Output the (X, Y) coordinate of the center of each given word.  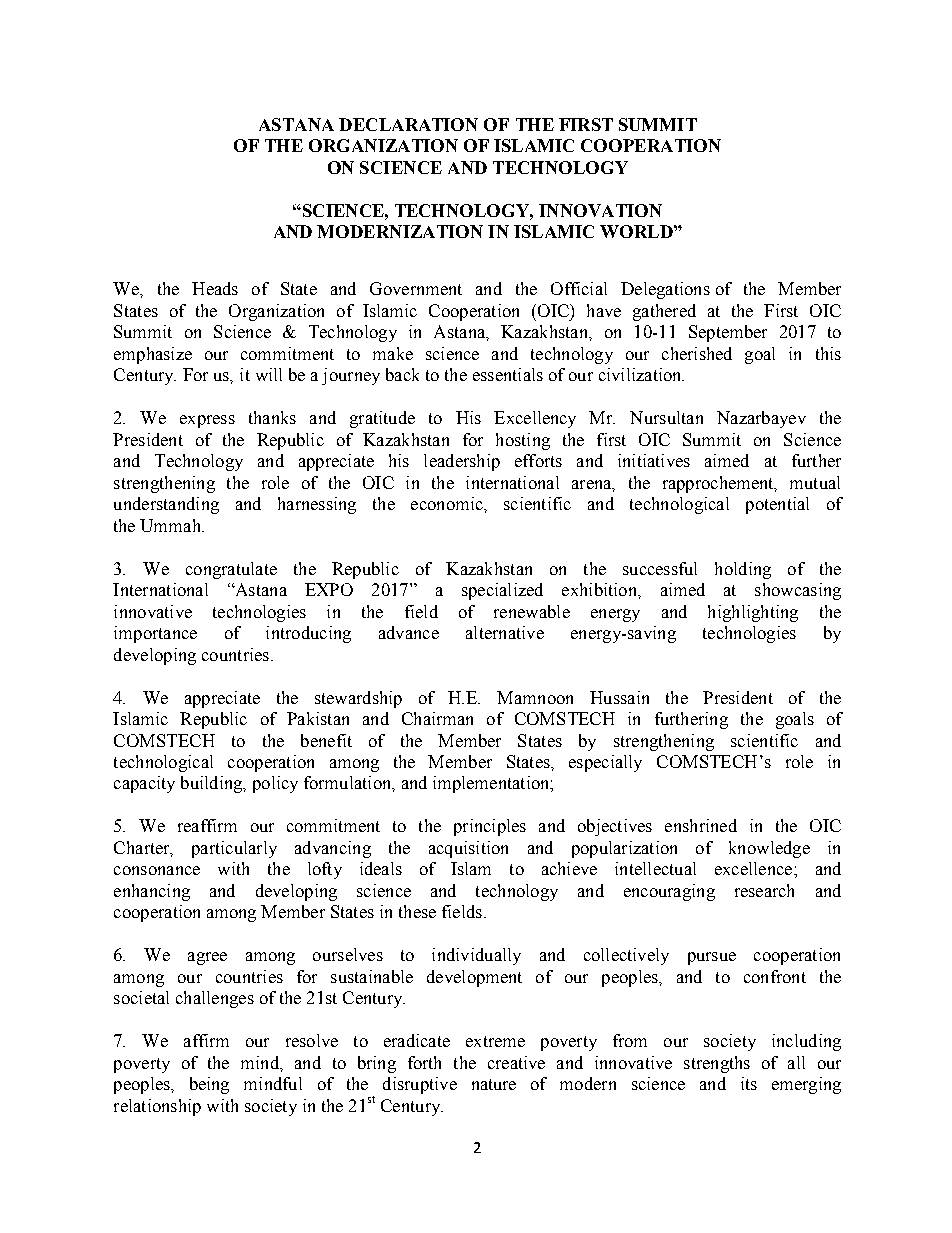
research (764, 890)
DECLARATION (408, 124)
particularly (234, 849)
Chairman (437, 718)
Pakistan (318, 718)
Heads (215, 288)
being (209, 1085)
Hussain (619, 697)
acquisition (468, 849)
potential (777, 505)
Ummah (171, 525)
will (269, 374)
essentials (508, 374)
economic (448, 503)
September (728, 333)
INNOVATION (600, 210)
